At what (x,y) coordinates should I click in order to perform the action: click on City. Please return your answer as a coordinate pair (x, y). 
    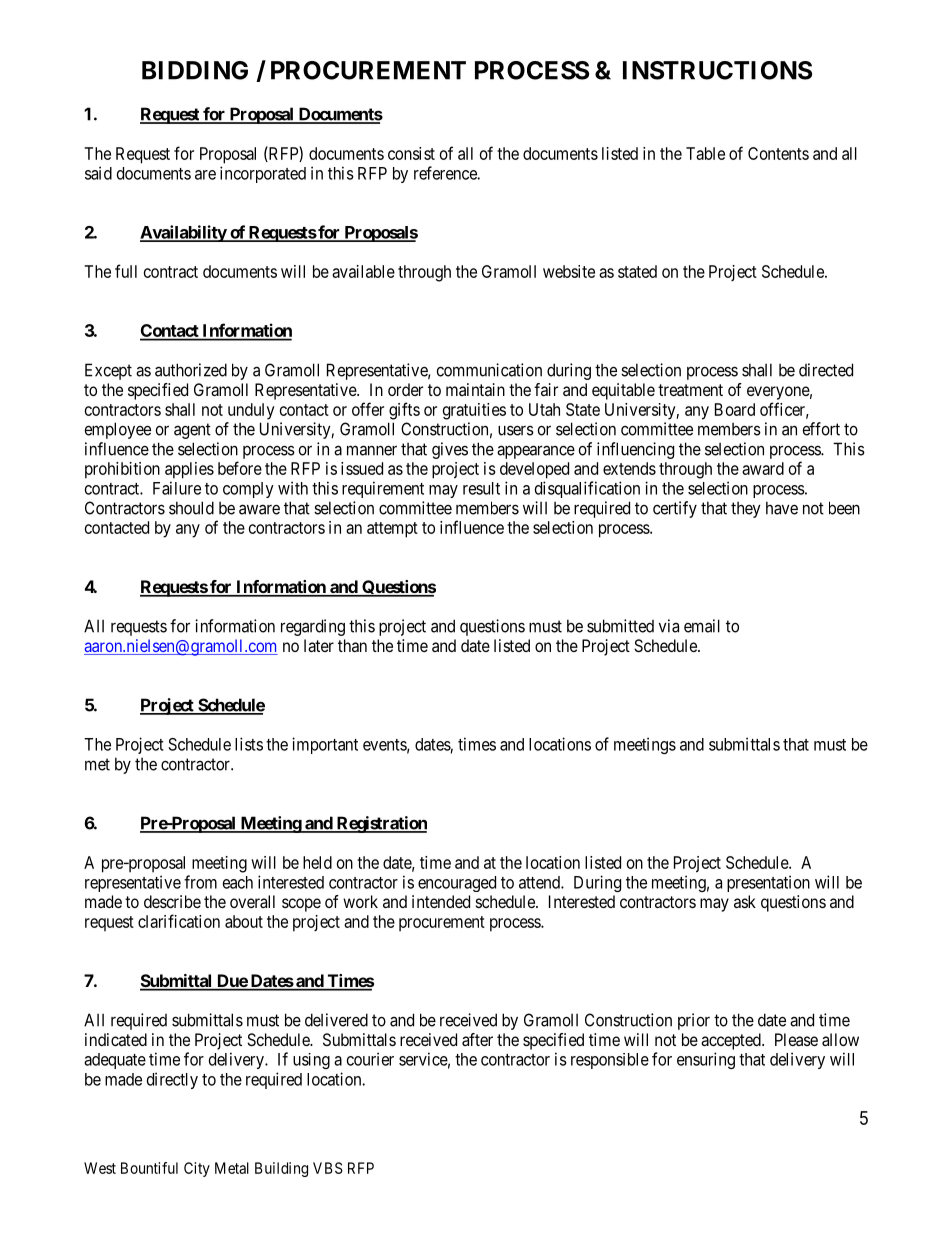
    Looking at the image, I should click on (197, 1169).
